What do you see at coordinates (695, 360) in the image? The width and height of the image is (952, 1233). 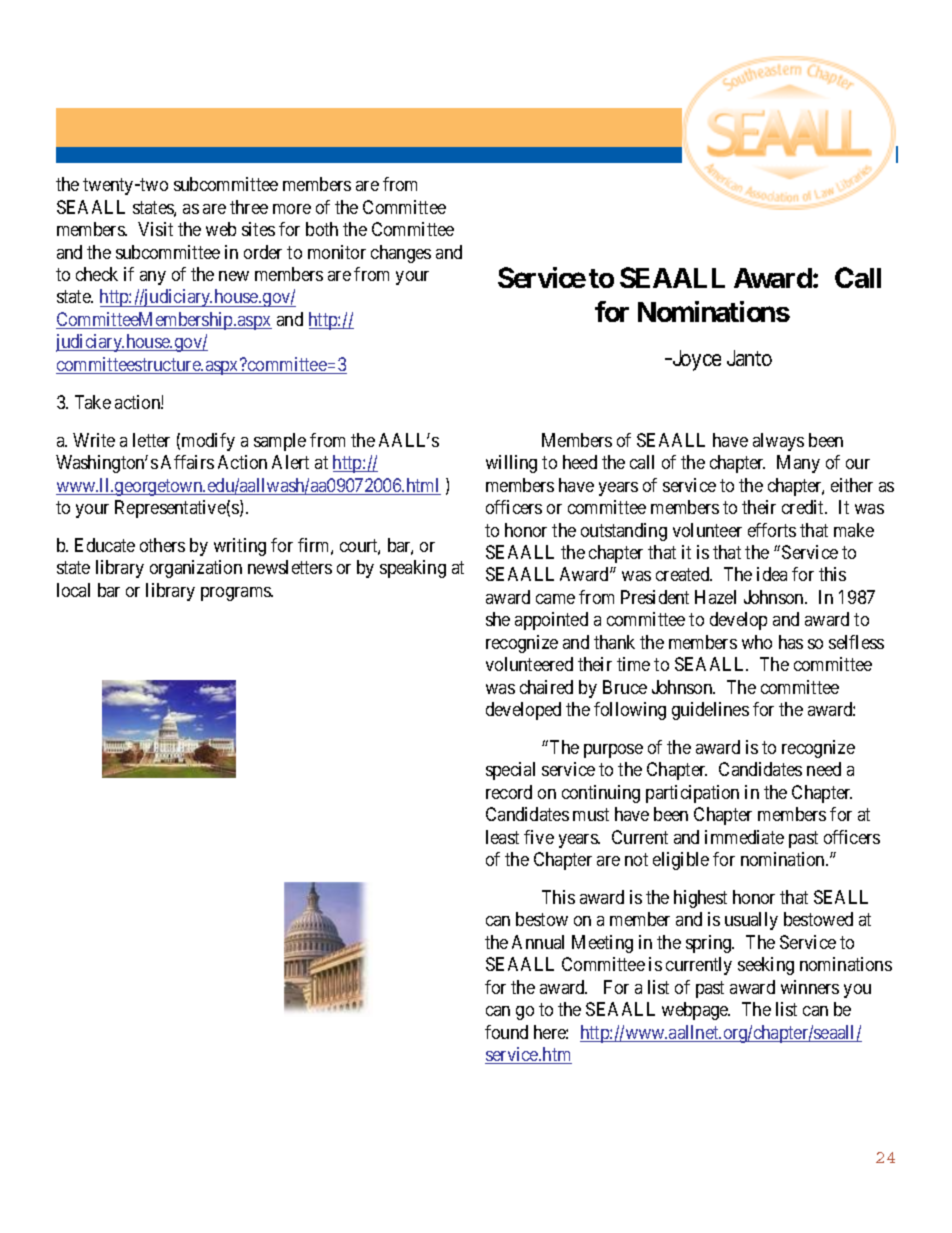 I see `Joyce` at bounding box center [695, 360].
